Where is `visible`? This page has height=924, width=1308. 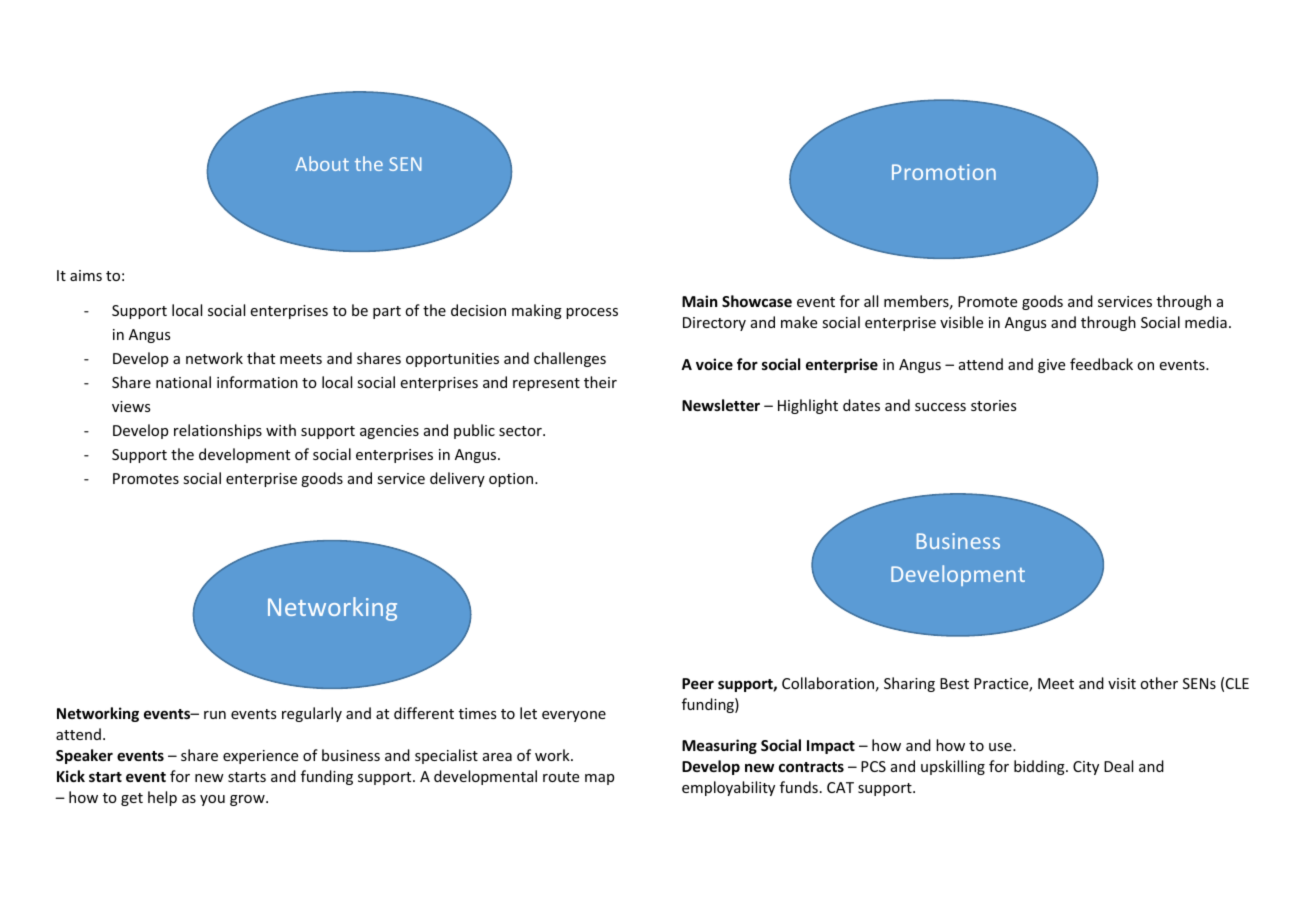
visible is located at coordinates (961, 322).
